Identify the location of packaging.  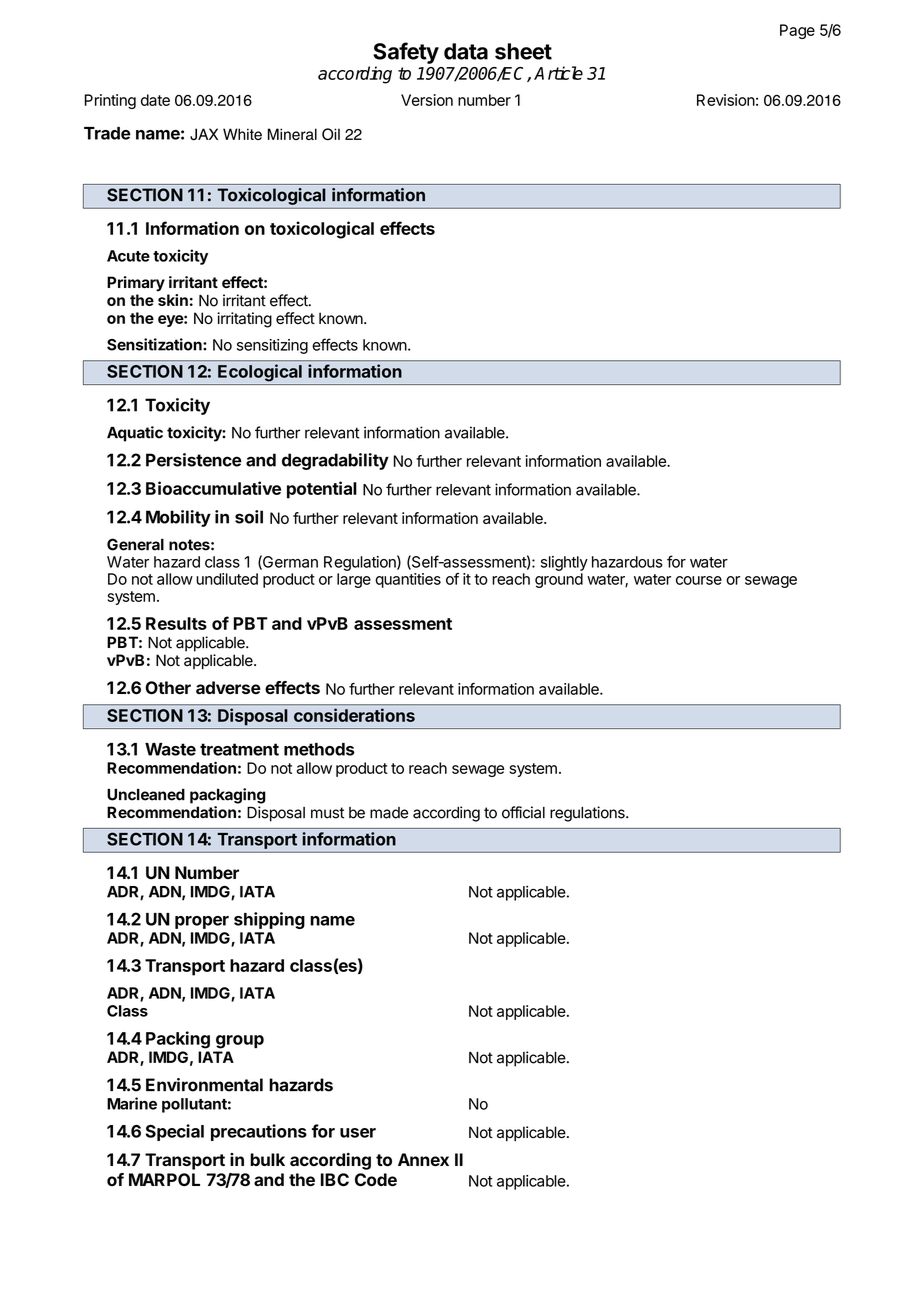
(228, 796).
